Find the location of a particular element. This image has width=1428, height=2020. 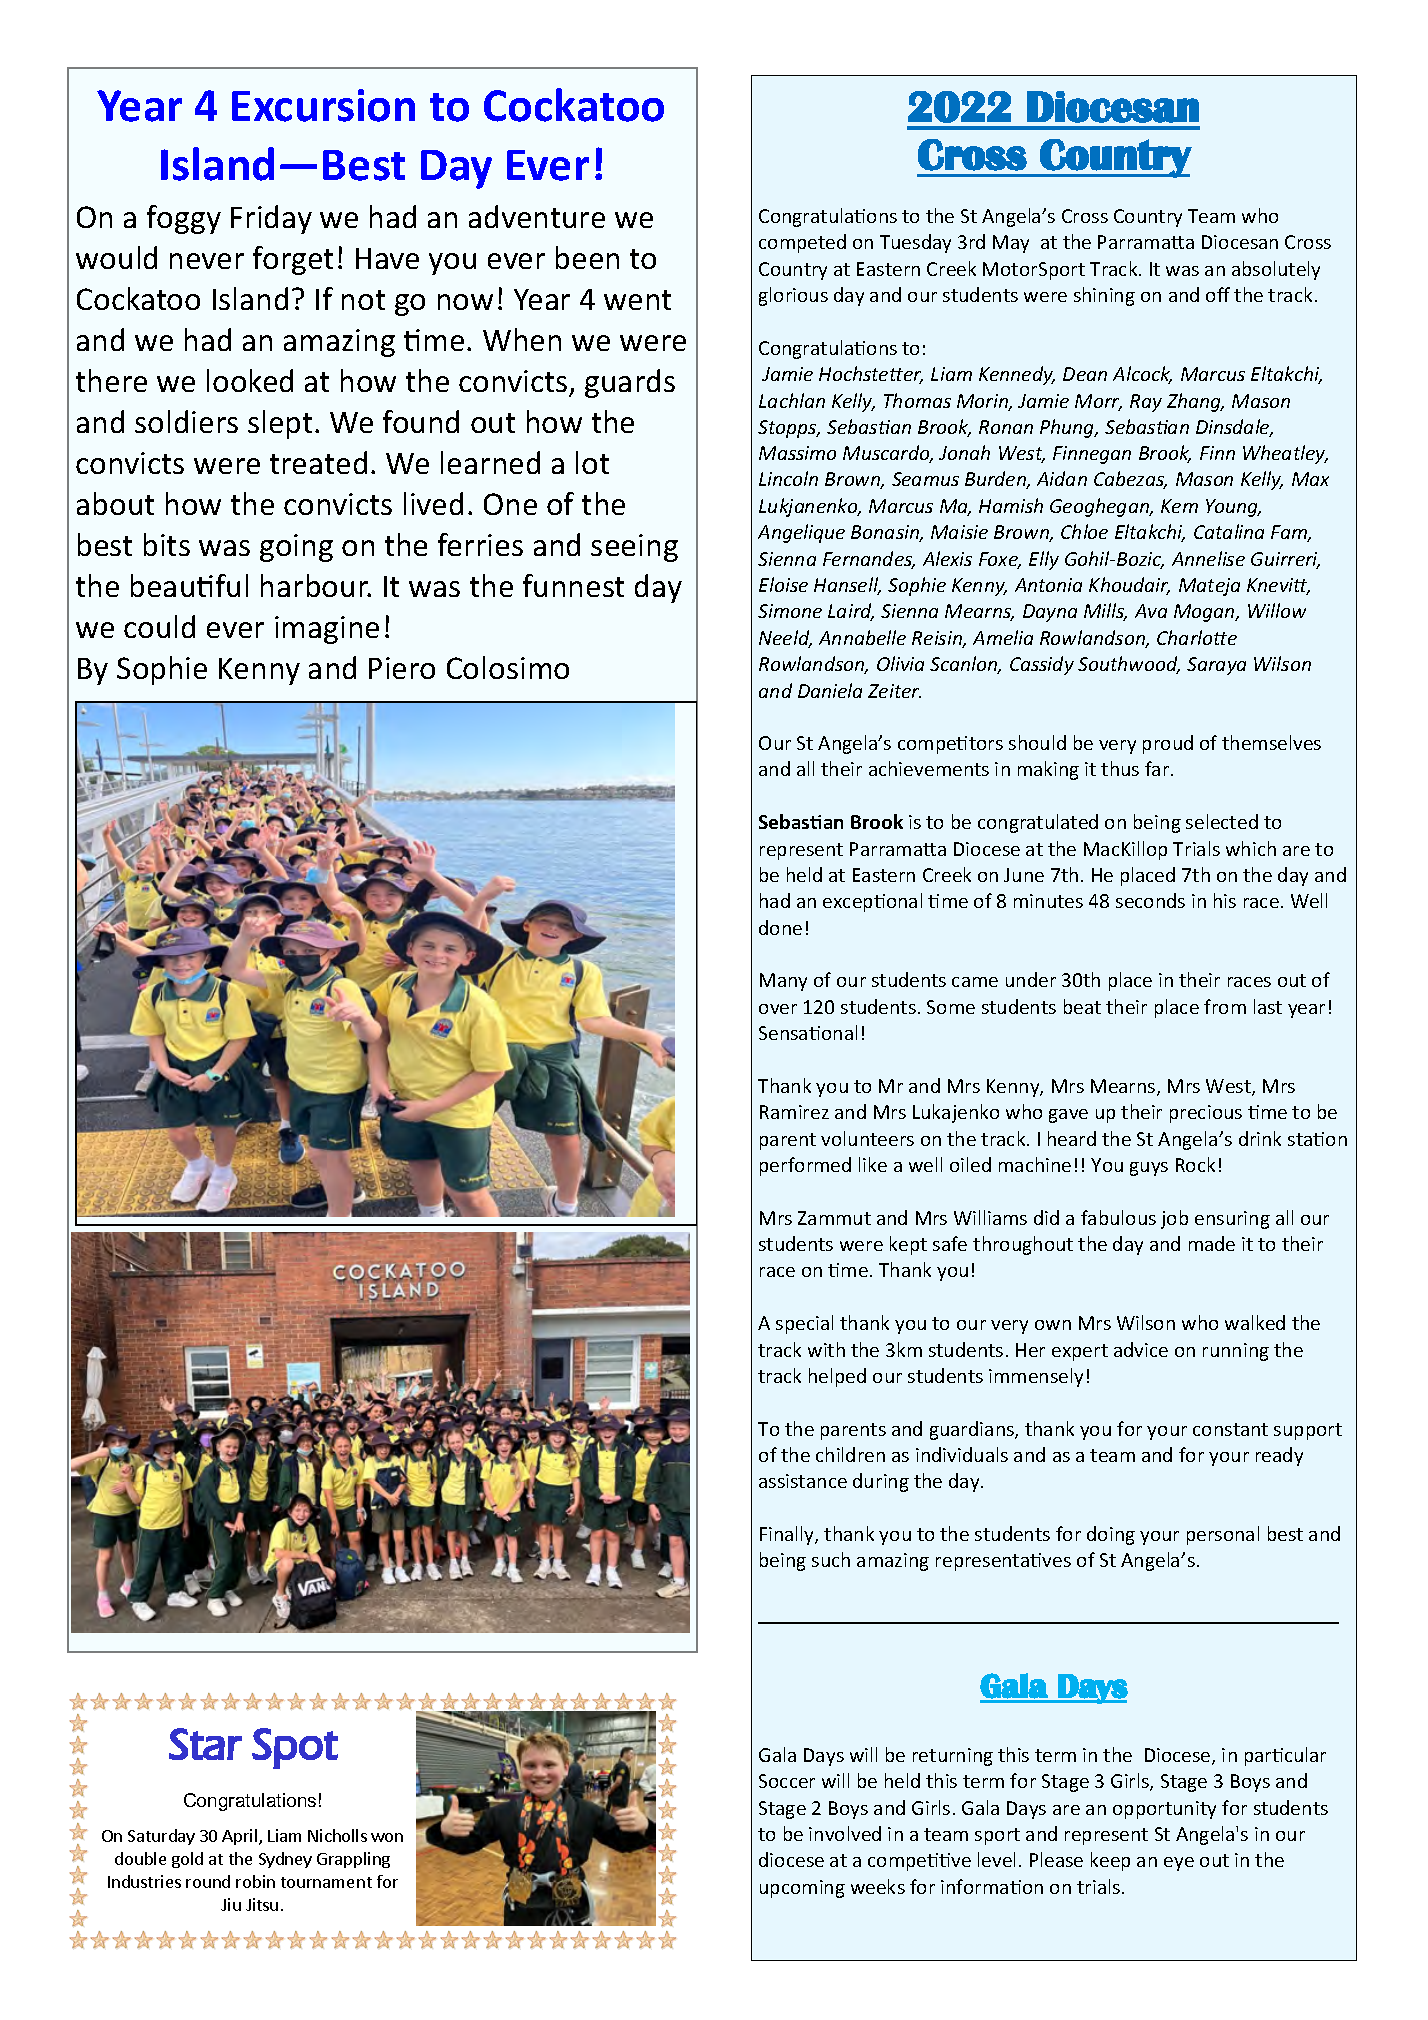

eye is located at coordinates (1179, 1864).
